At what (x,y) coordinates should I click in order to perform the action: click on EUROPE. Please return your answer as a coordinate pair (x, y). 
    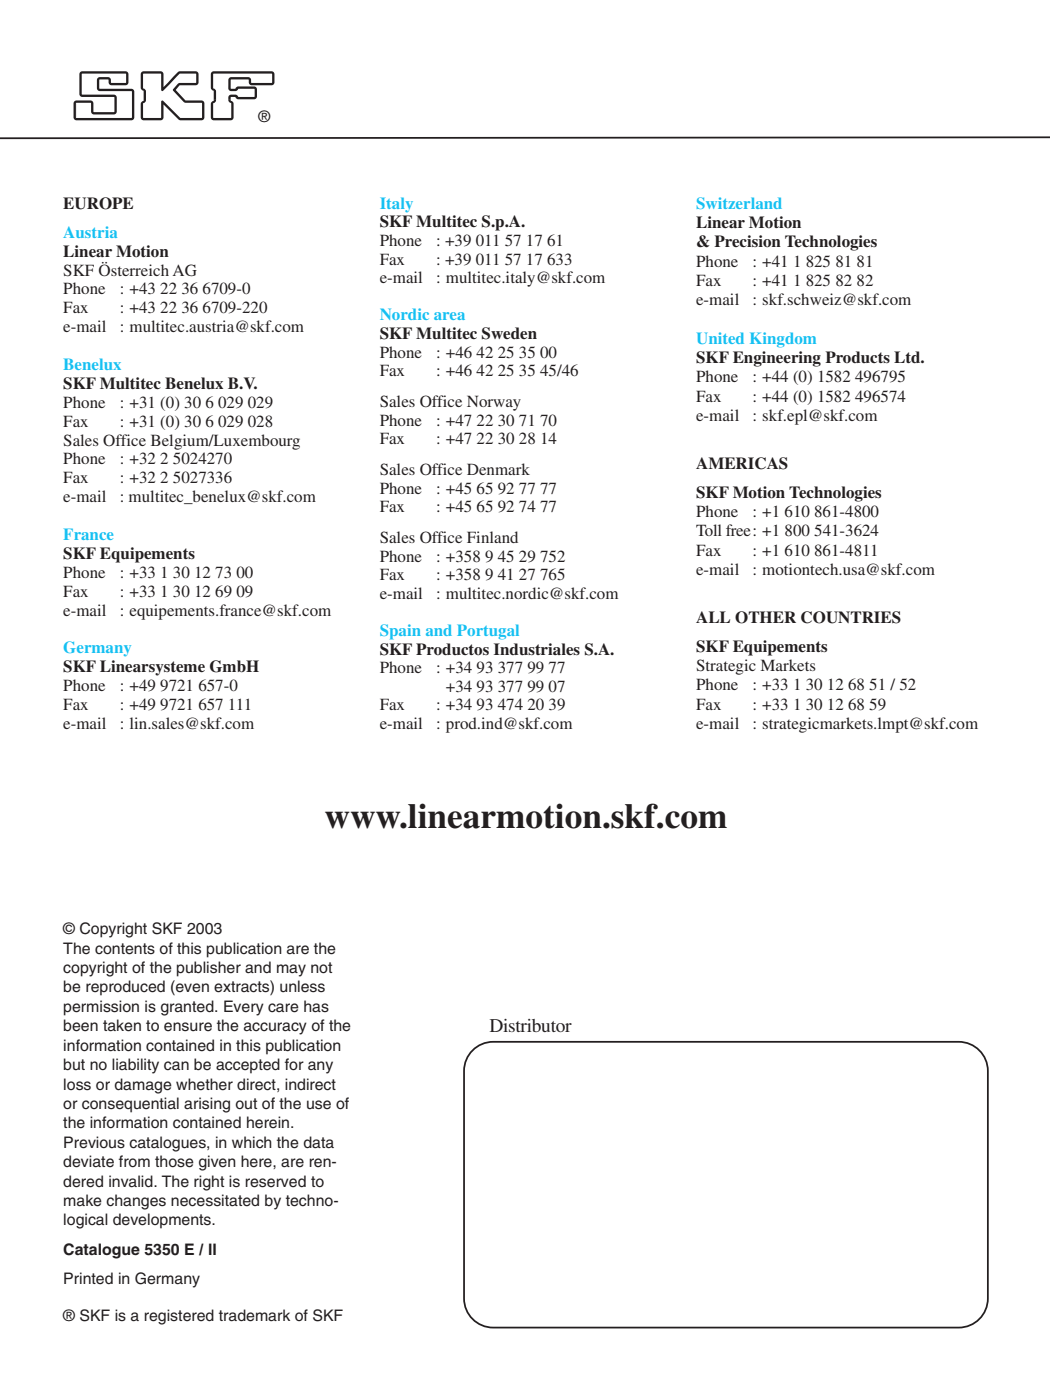
    Looking at the image, I should click on (98, 203).
